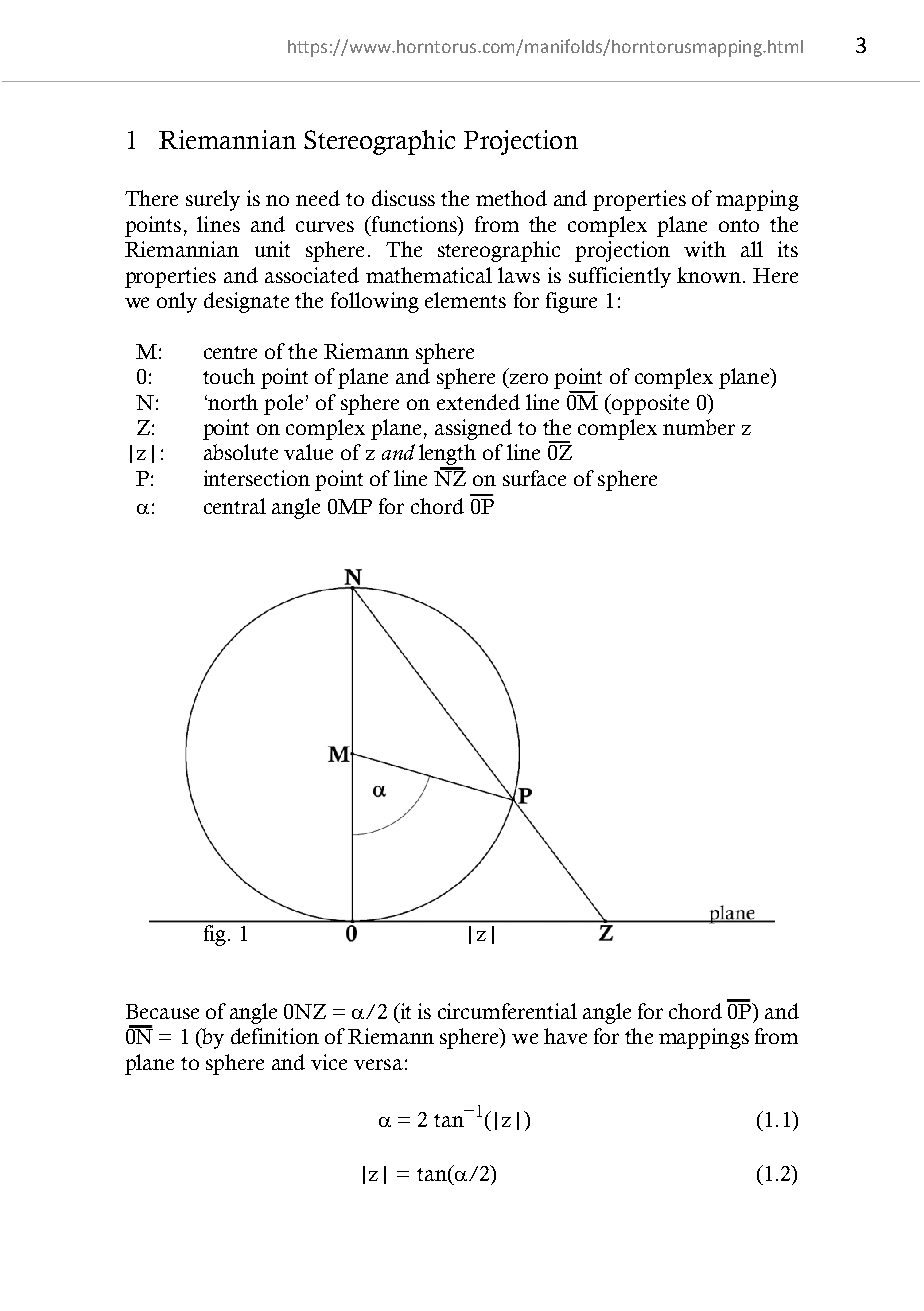  What do you see at coordinates (534, 478) in the image?
I see `surface` at bounding box center [534, 478].
